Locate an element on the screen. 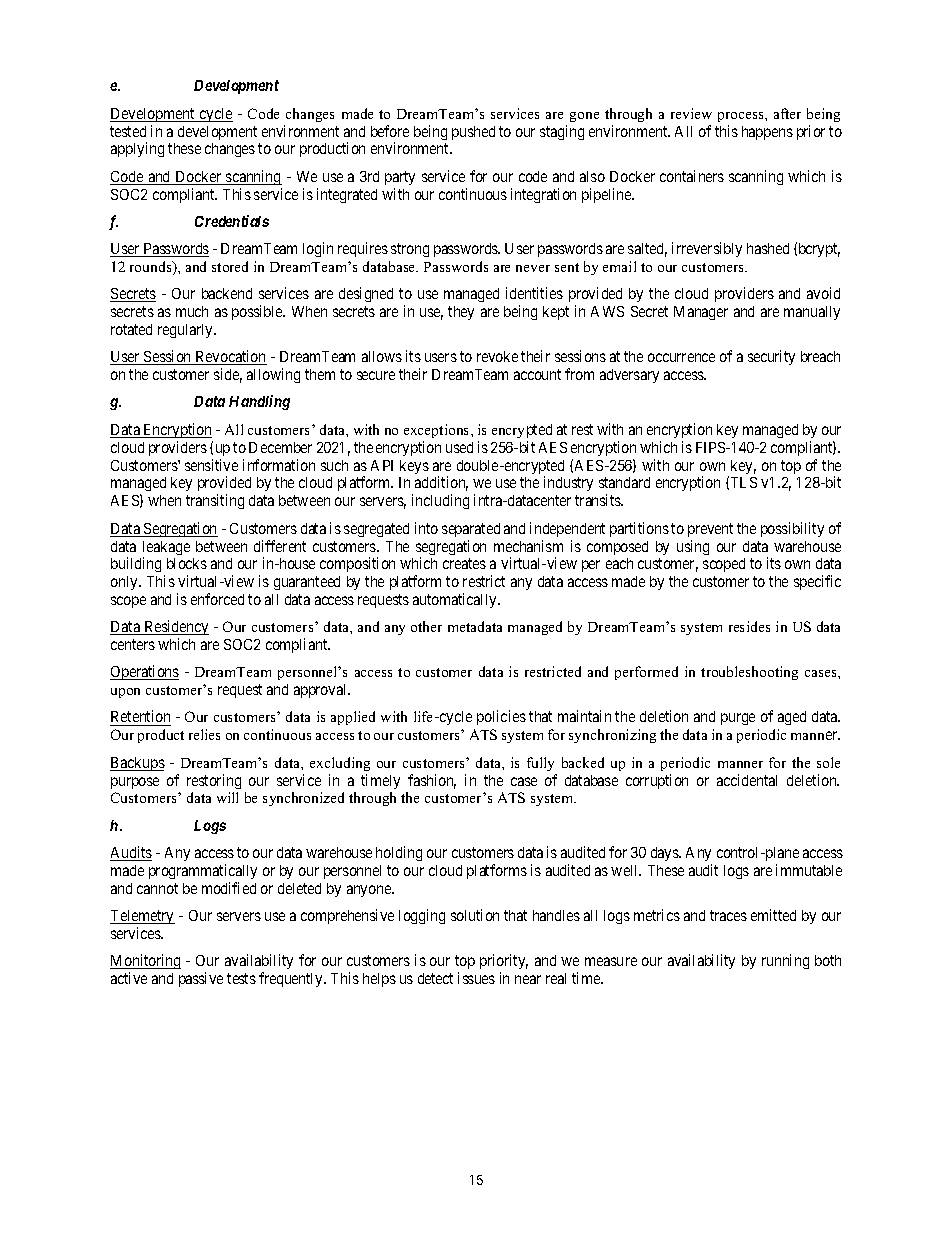 The width and height of the screenshot is (952, 1233). issues is located at coordinates (476, 978).
